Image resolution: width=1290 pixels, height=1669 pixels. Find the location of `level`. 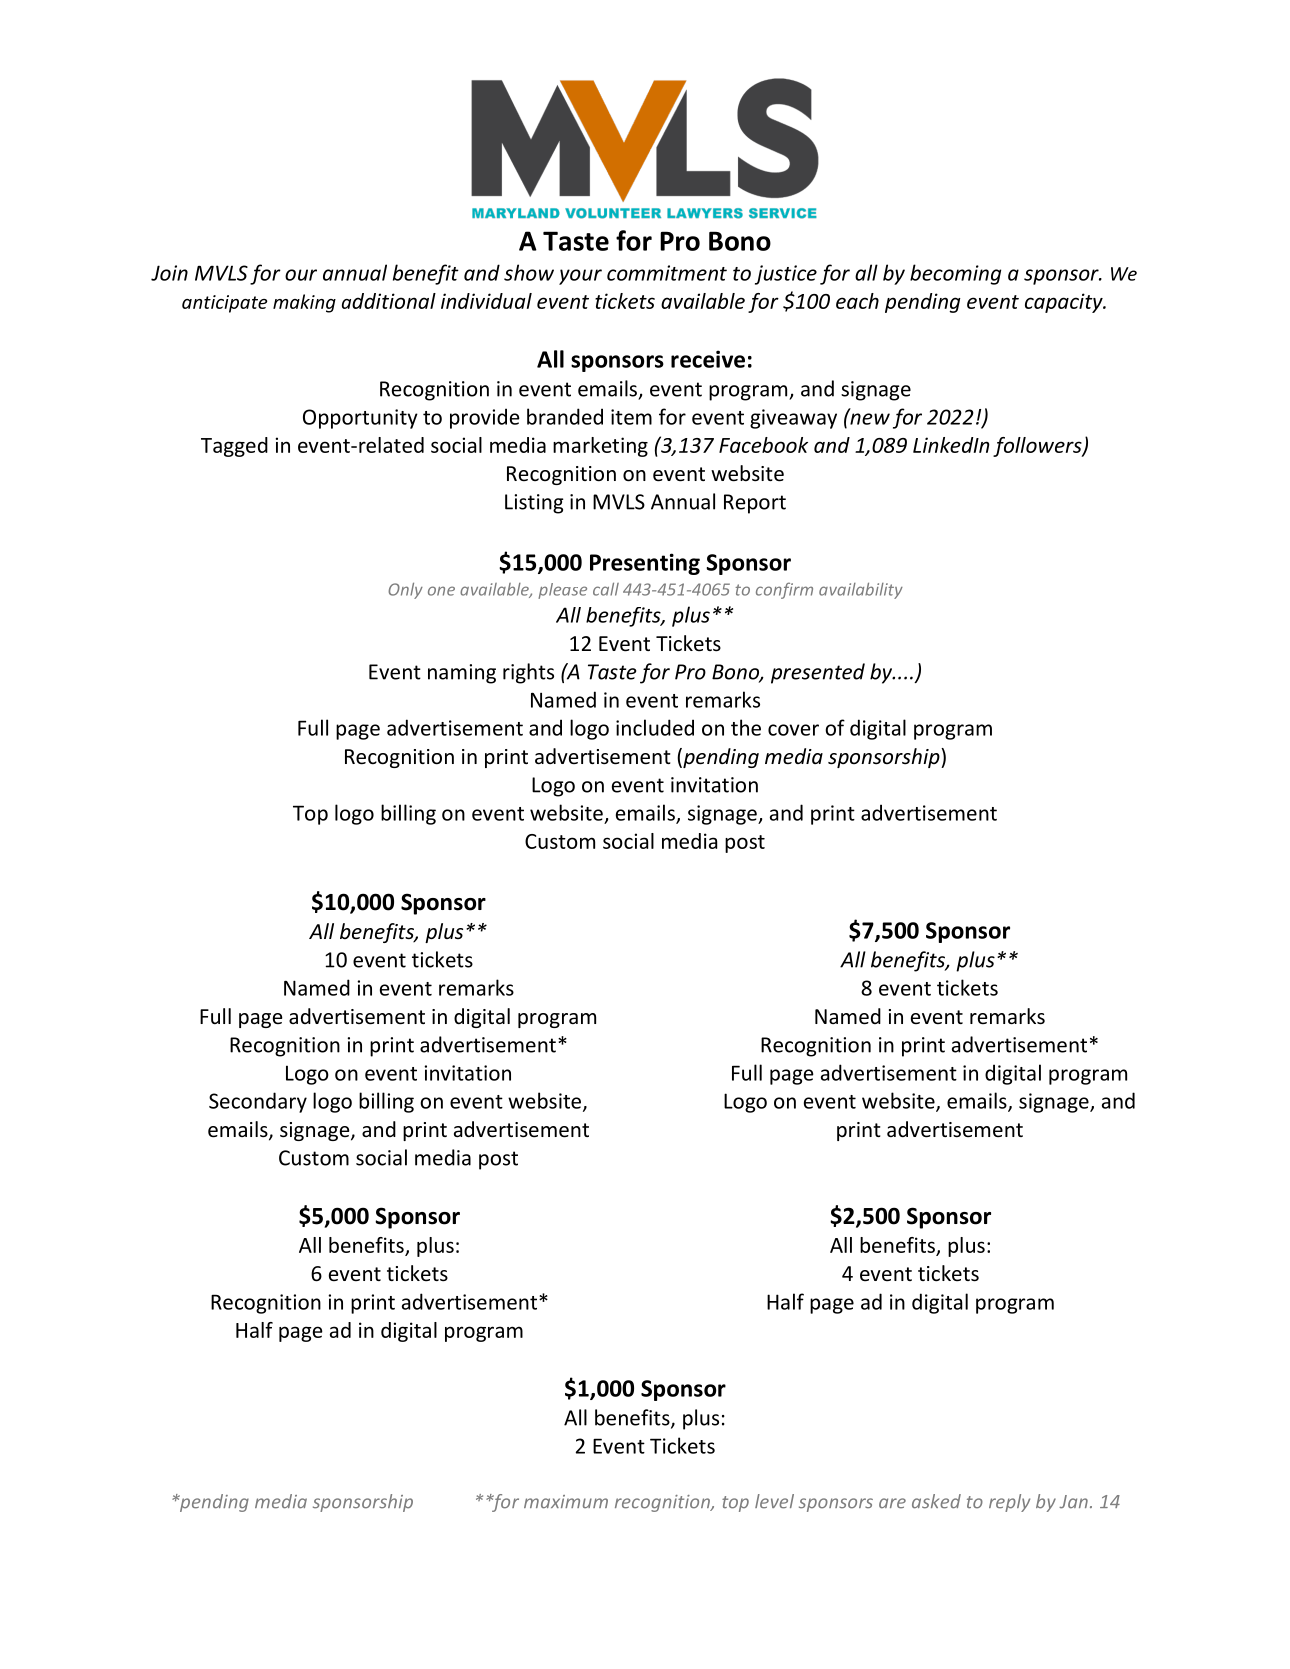

level is located at coordinates (774, 1501).
